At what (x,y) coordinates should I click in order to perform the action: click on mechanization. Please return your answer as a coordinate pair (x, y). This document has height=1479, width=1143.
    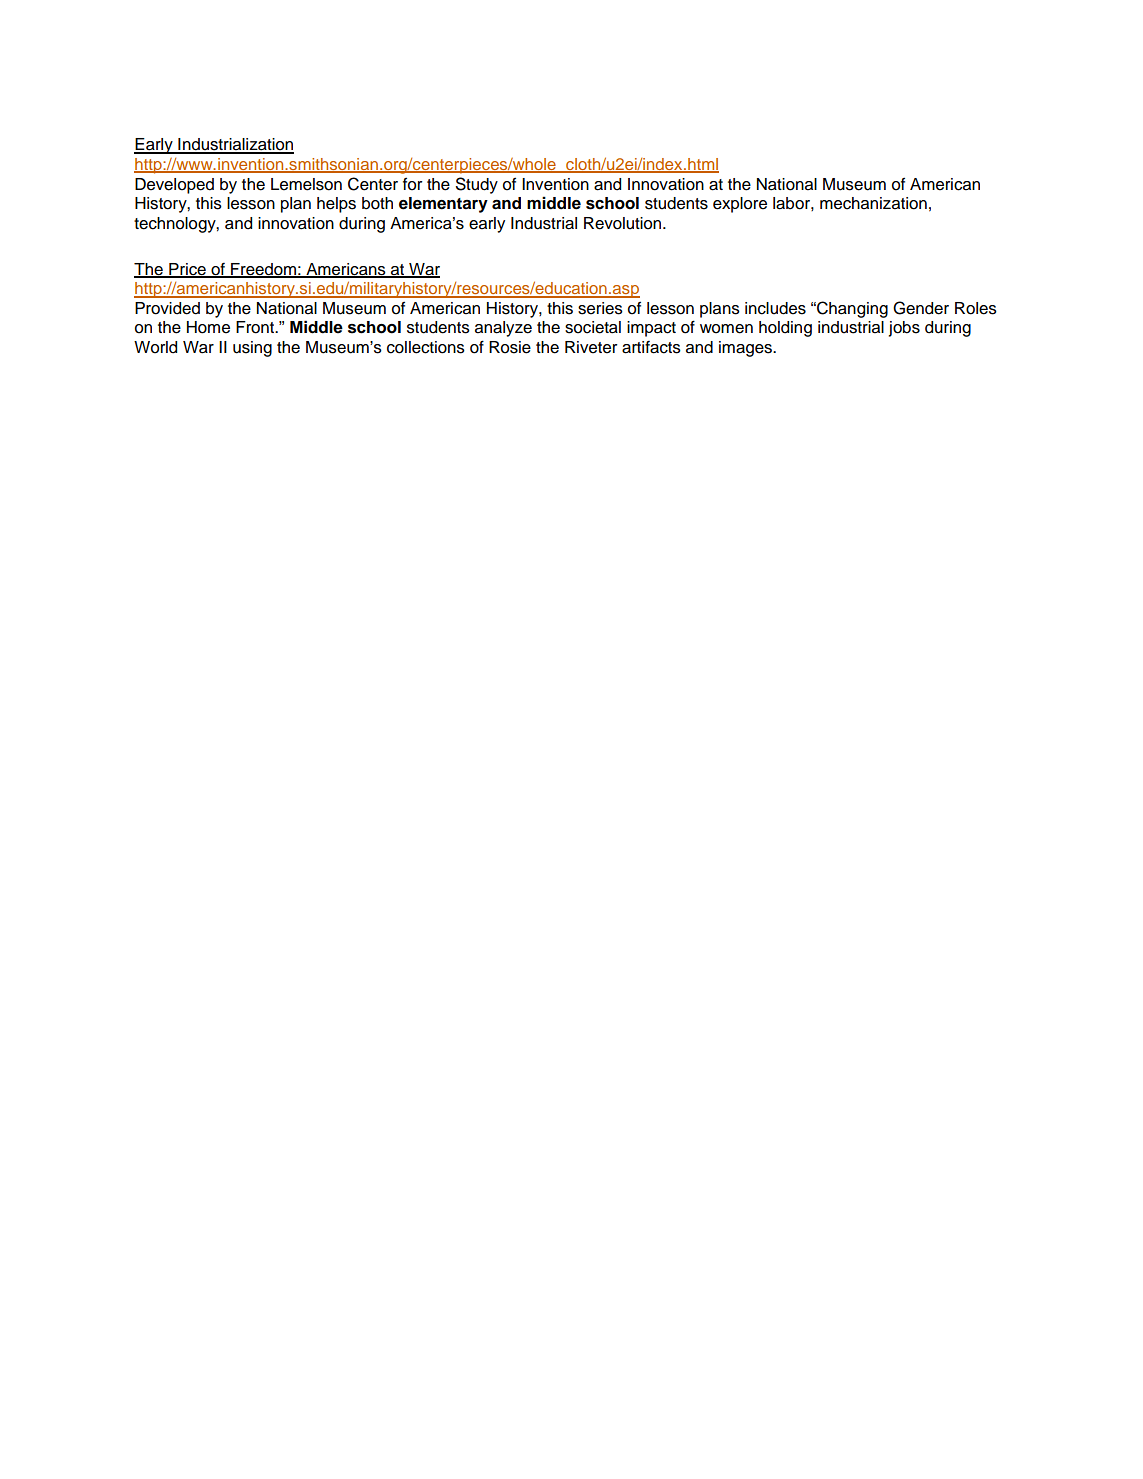
    Looking at the image, I should click on (873, 203).
